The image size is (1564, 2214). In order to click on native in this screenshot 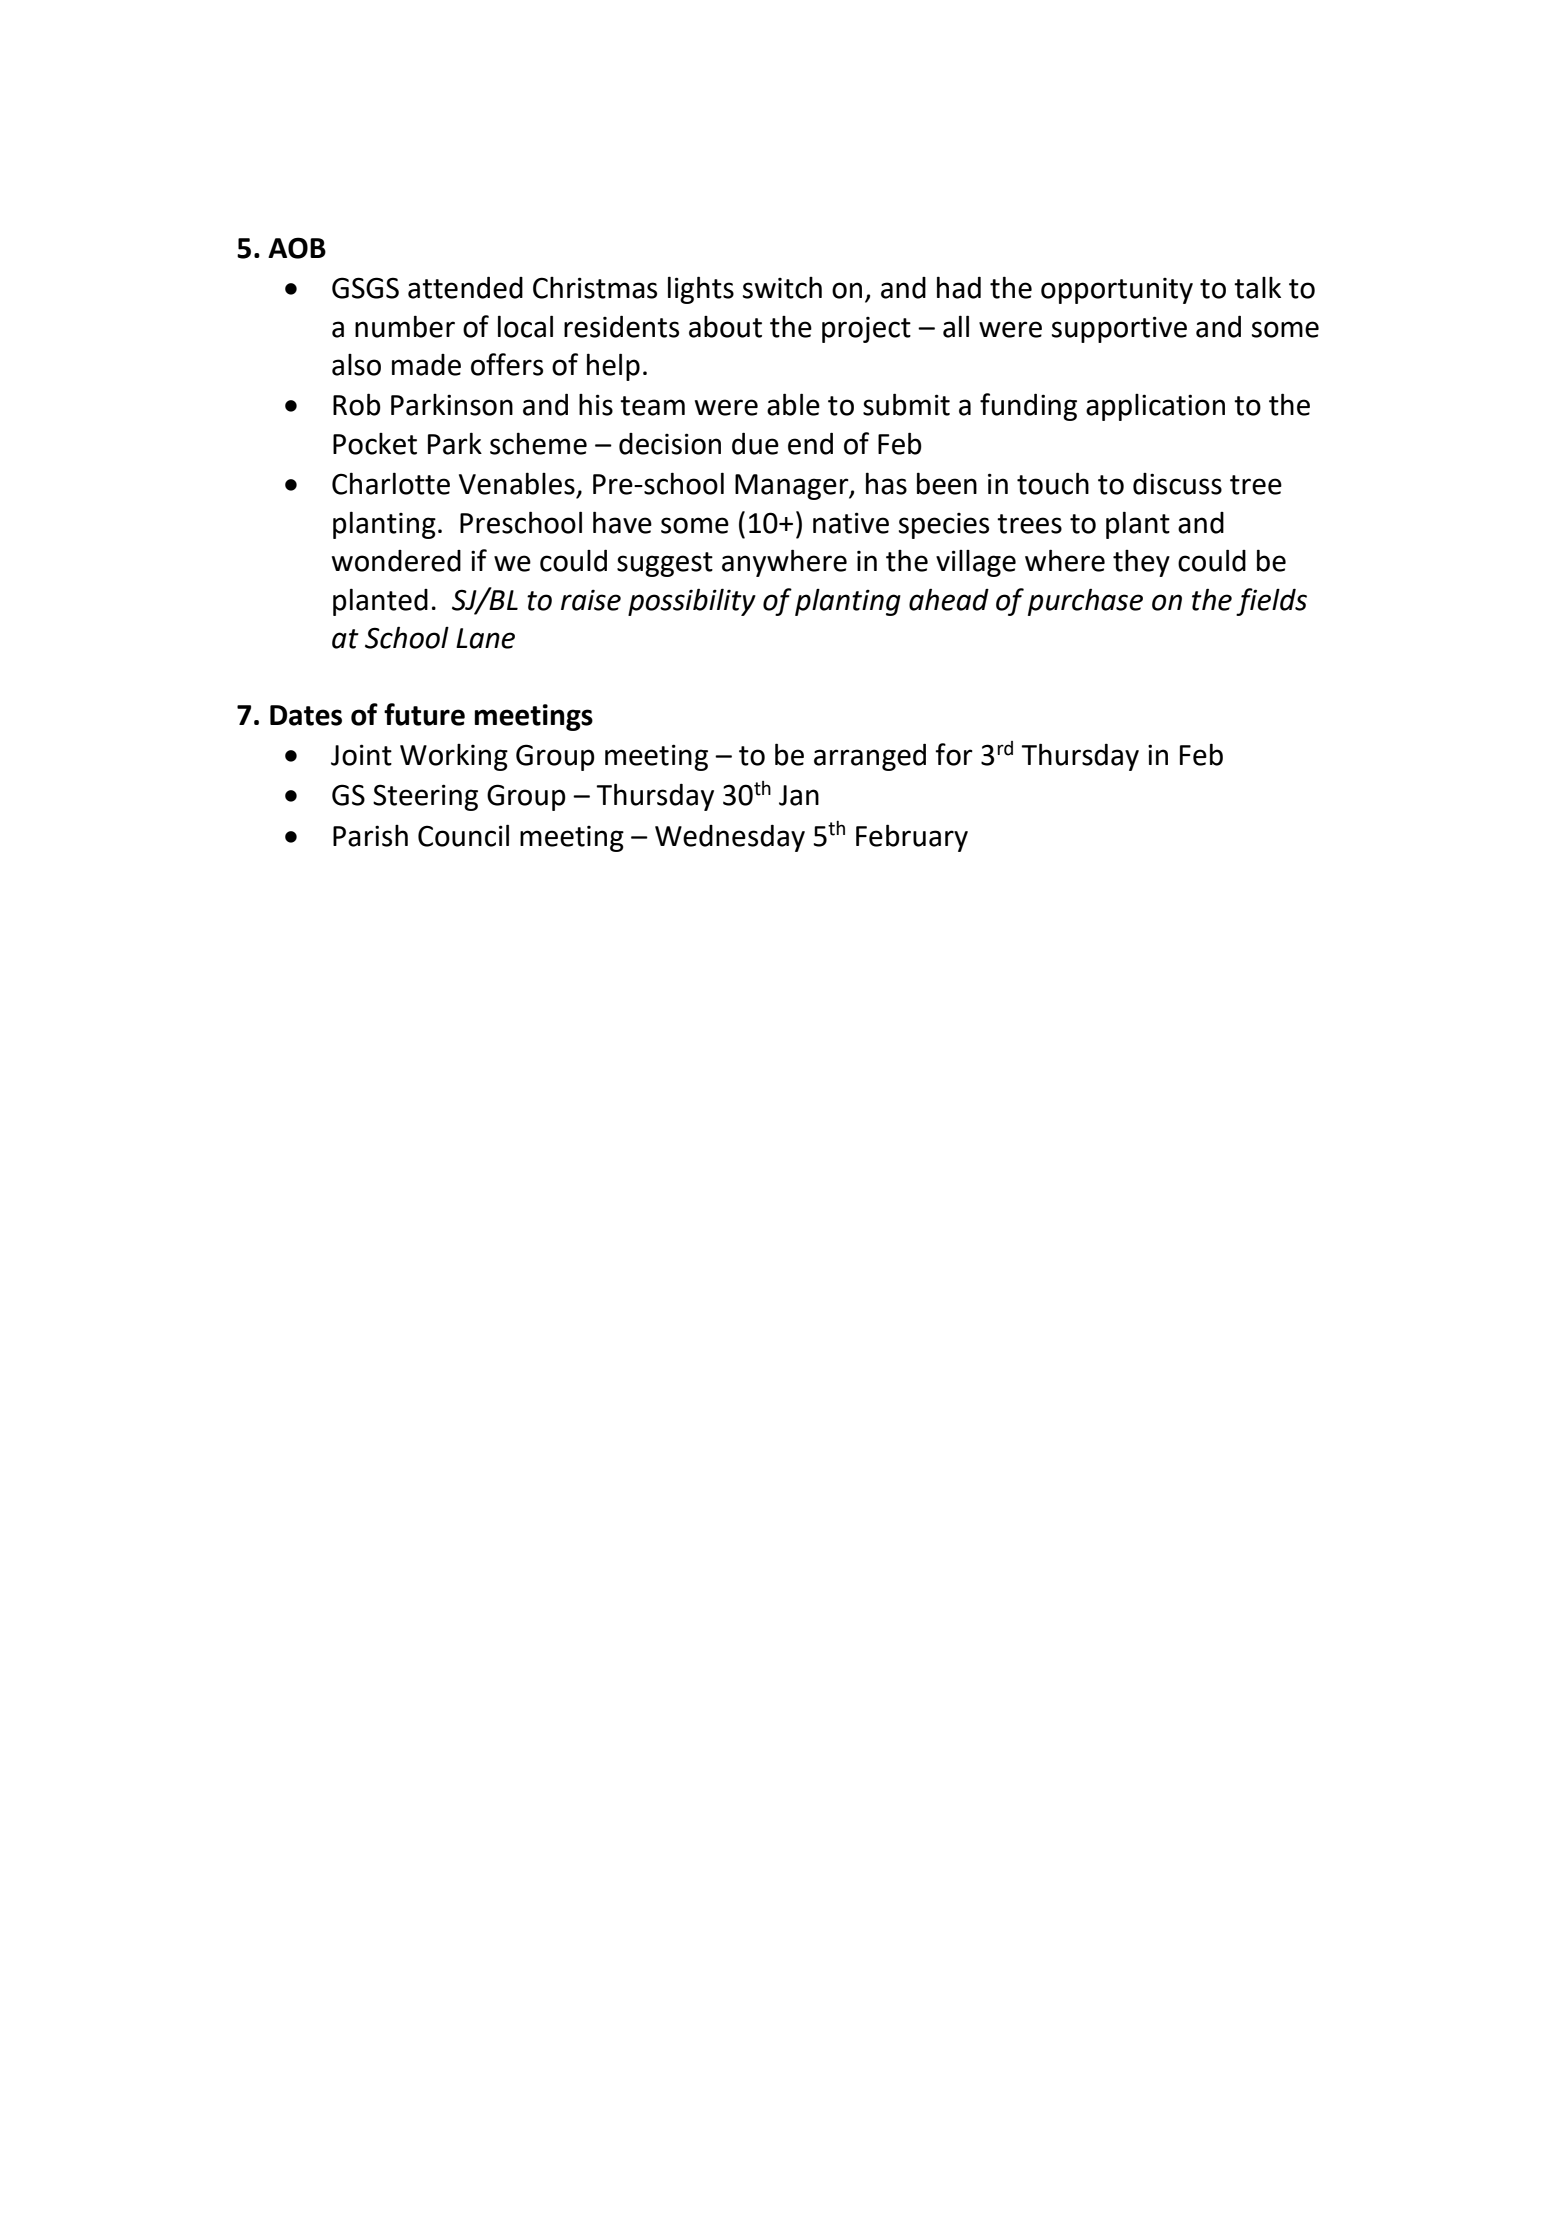, I will do `click(851, 523)`.
